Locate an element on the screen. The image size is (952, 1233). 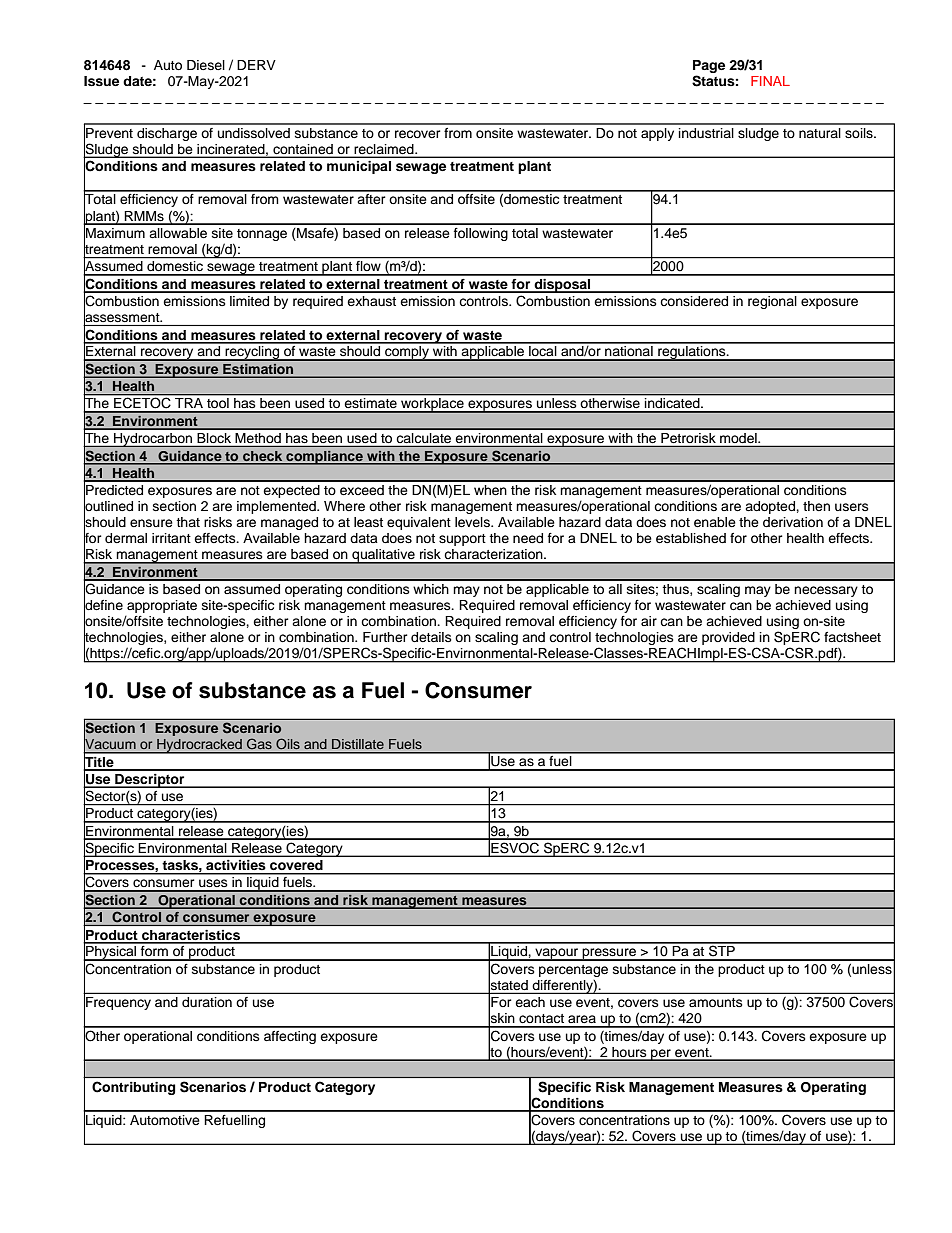
Distillate is located at coordinates (358, 744).
